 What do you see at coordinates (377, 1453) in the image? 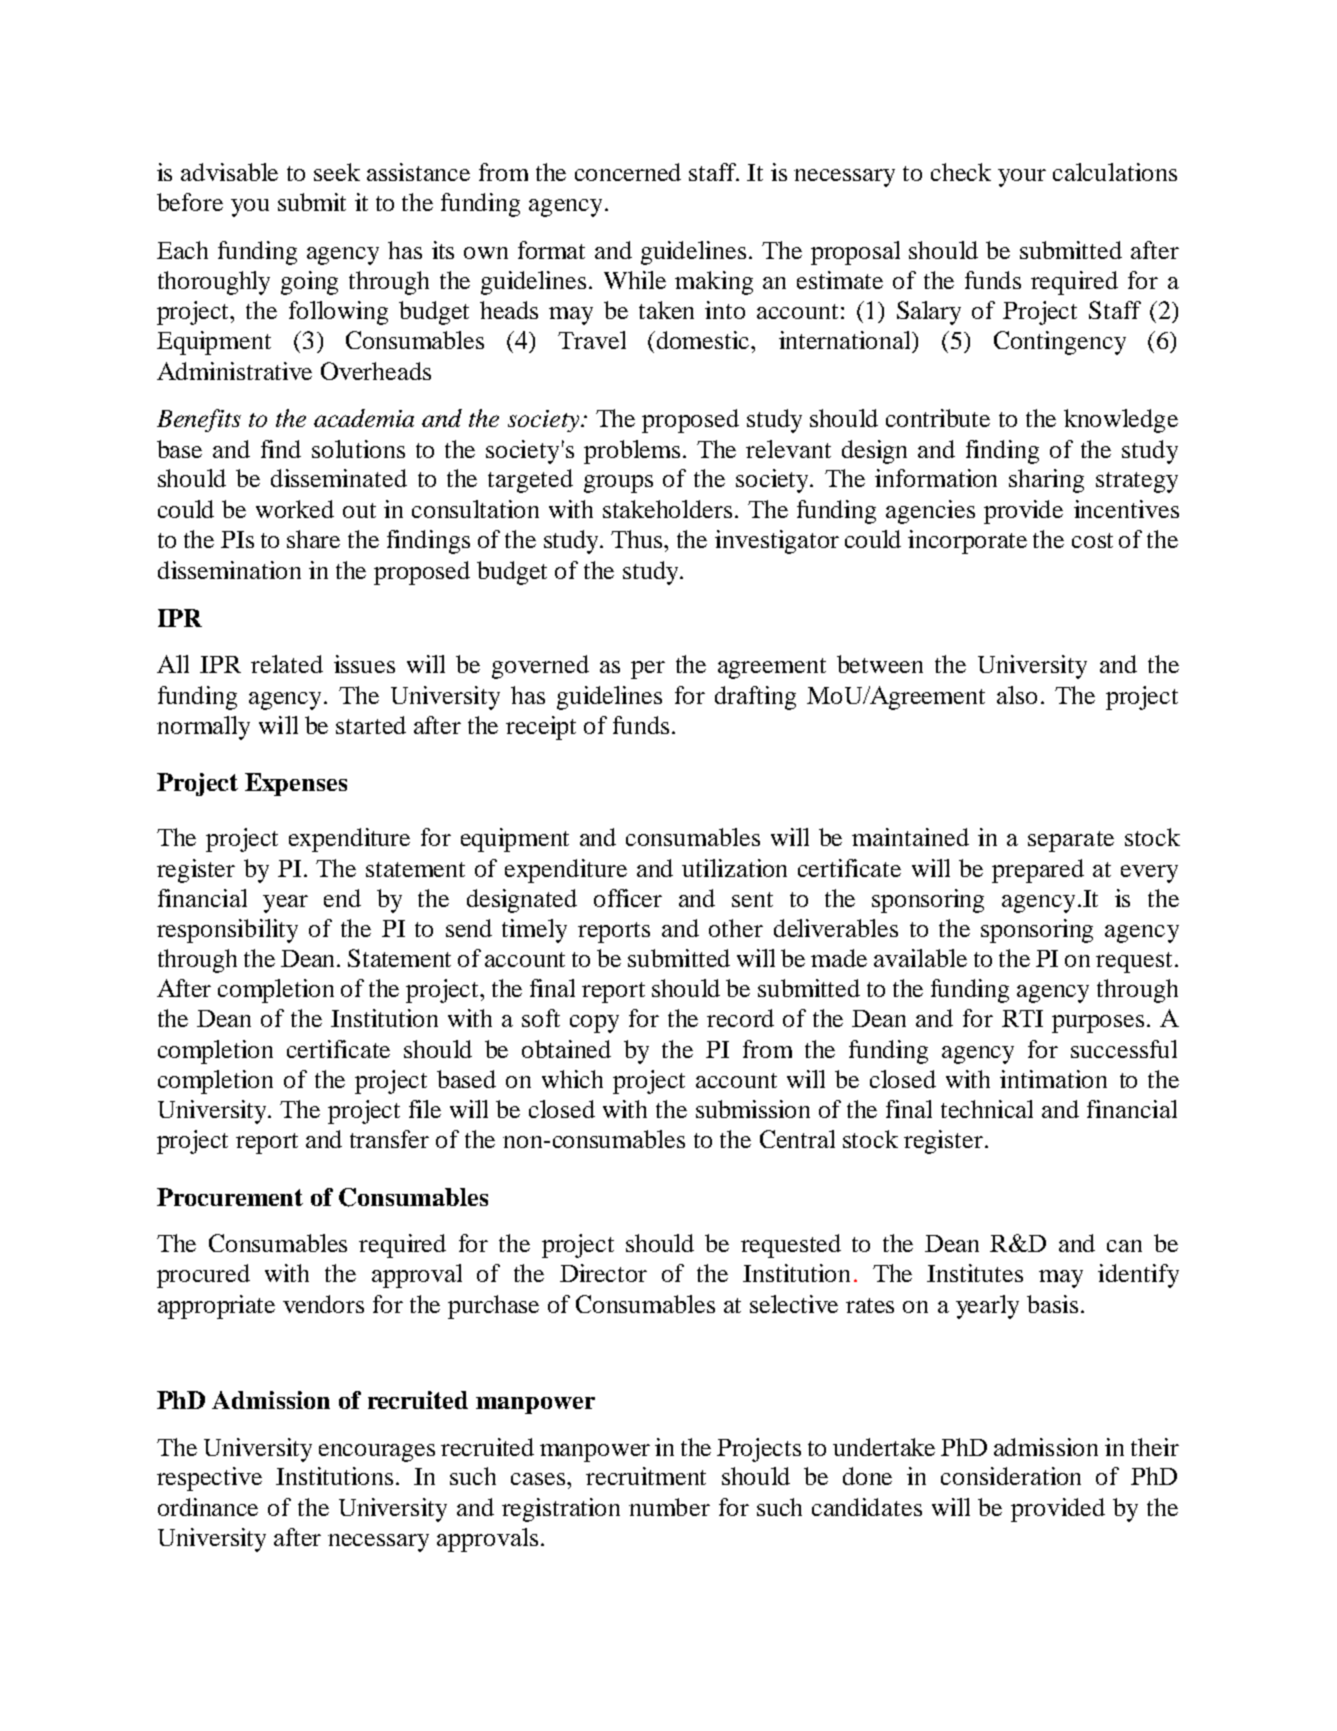
I see `encourages` at bounding box center [377, 1453].
